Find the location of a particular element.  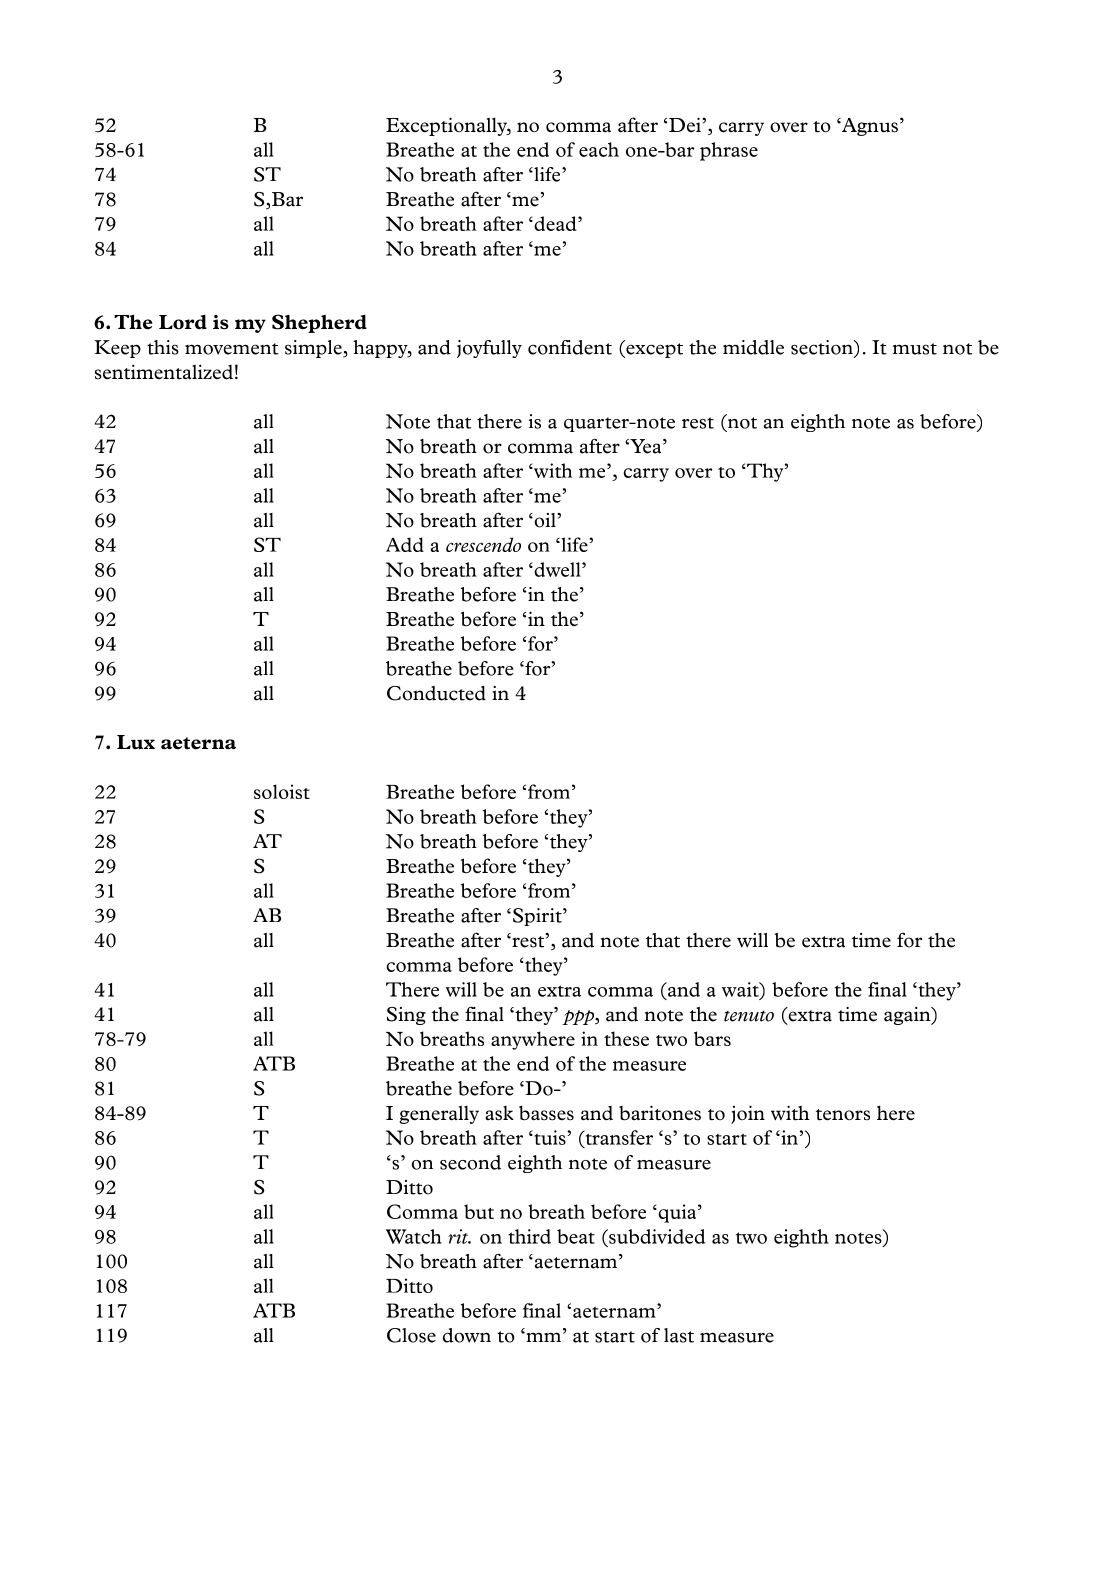

Close is located at coordinates (411, 1335).
